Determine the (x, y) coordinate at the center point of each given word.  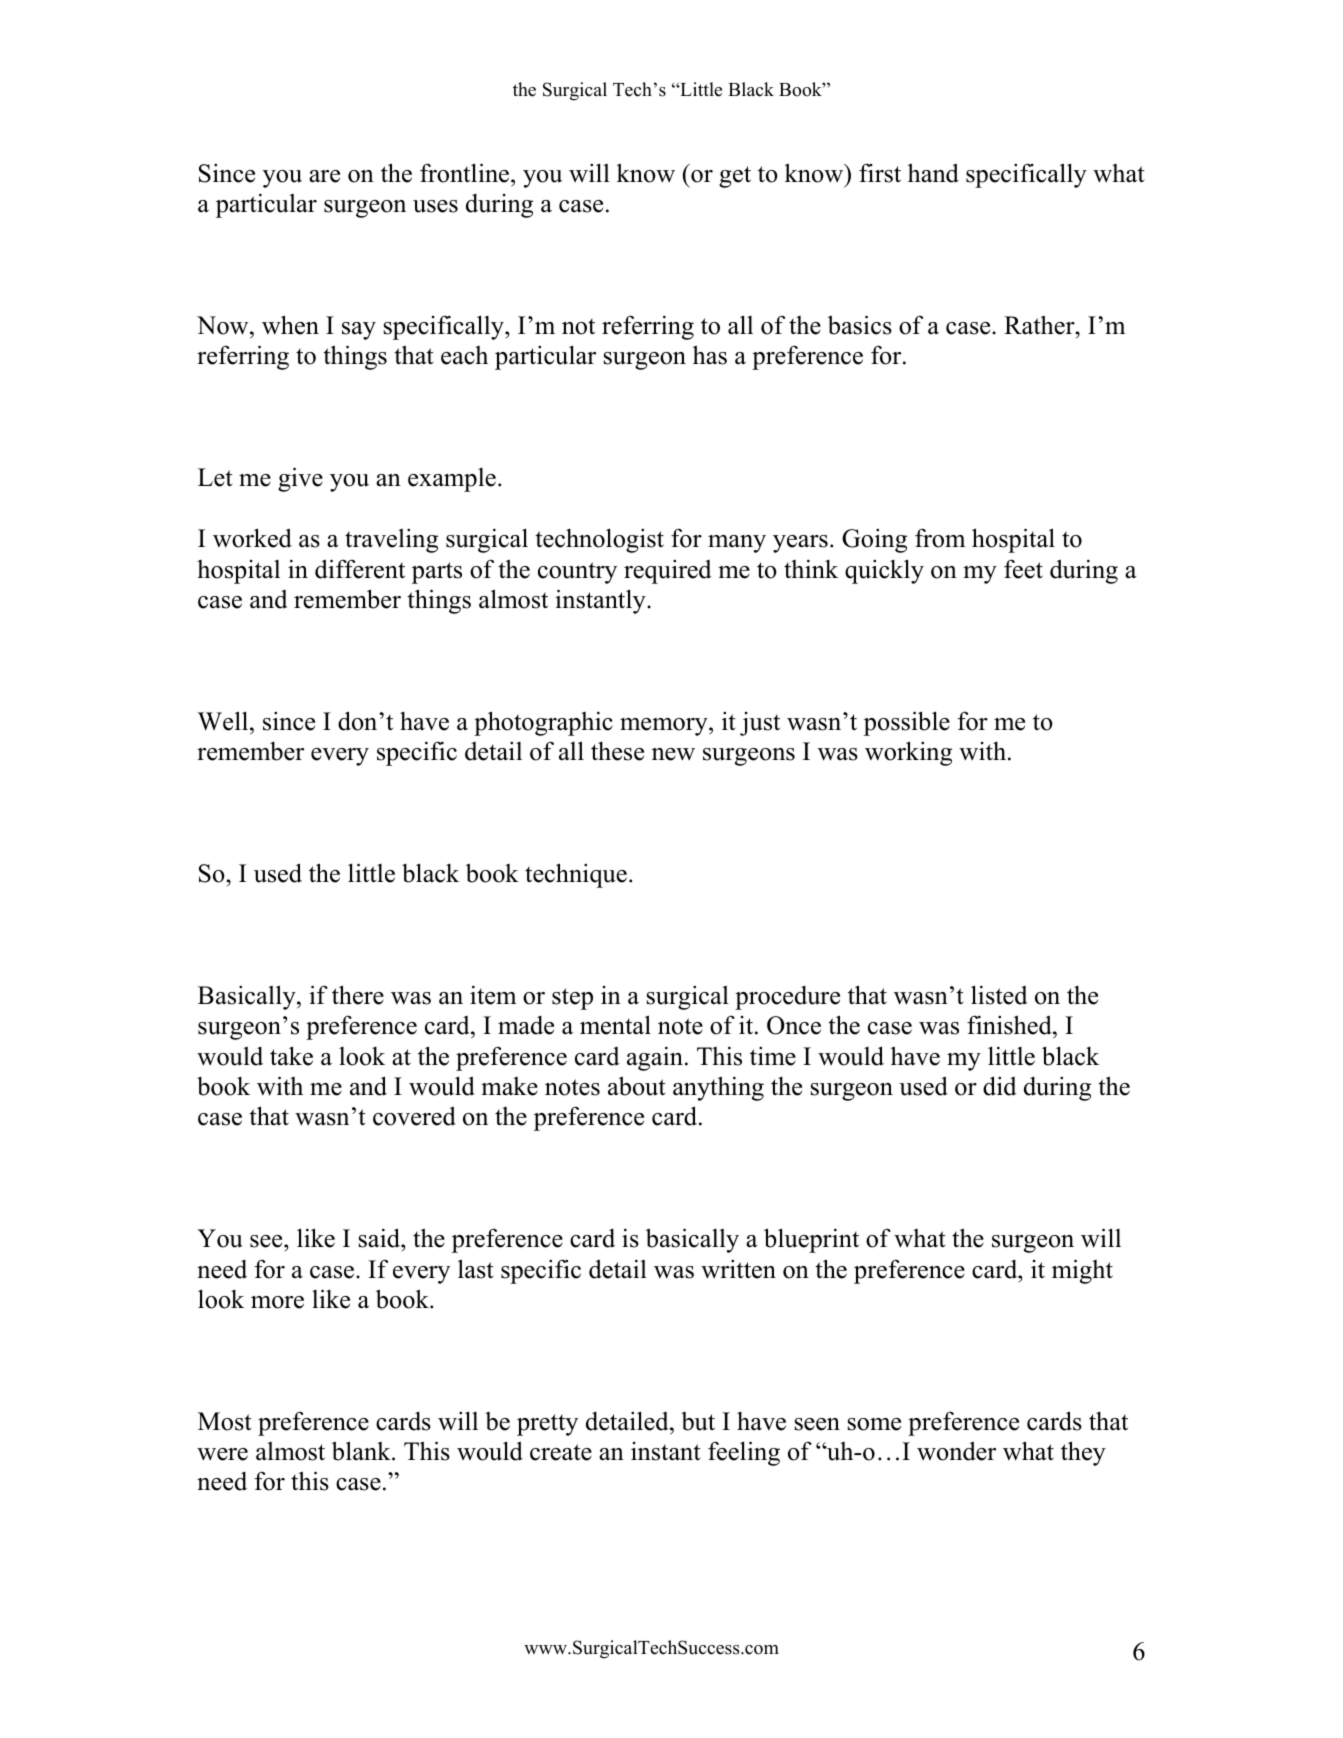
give (300, 479)
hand (933, 173)
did (1000, 1086)
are (324, 176)
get (735, 177)
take (291, 1056)
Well (224, 721)
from (940, 538)
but (698, 1421)
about (637, 1086)
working (908, 753)
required (668, 571)
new (673, 754)
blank (362, 1451)
